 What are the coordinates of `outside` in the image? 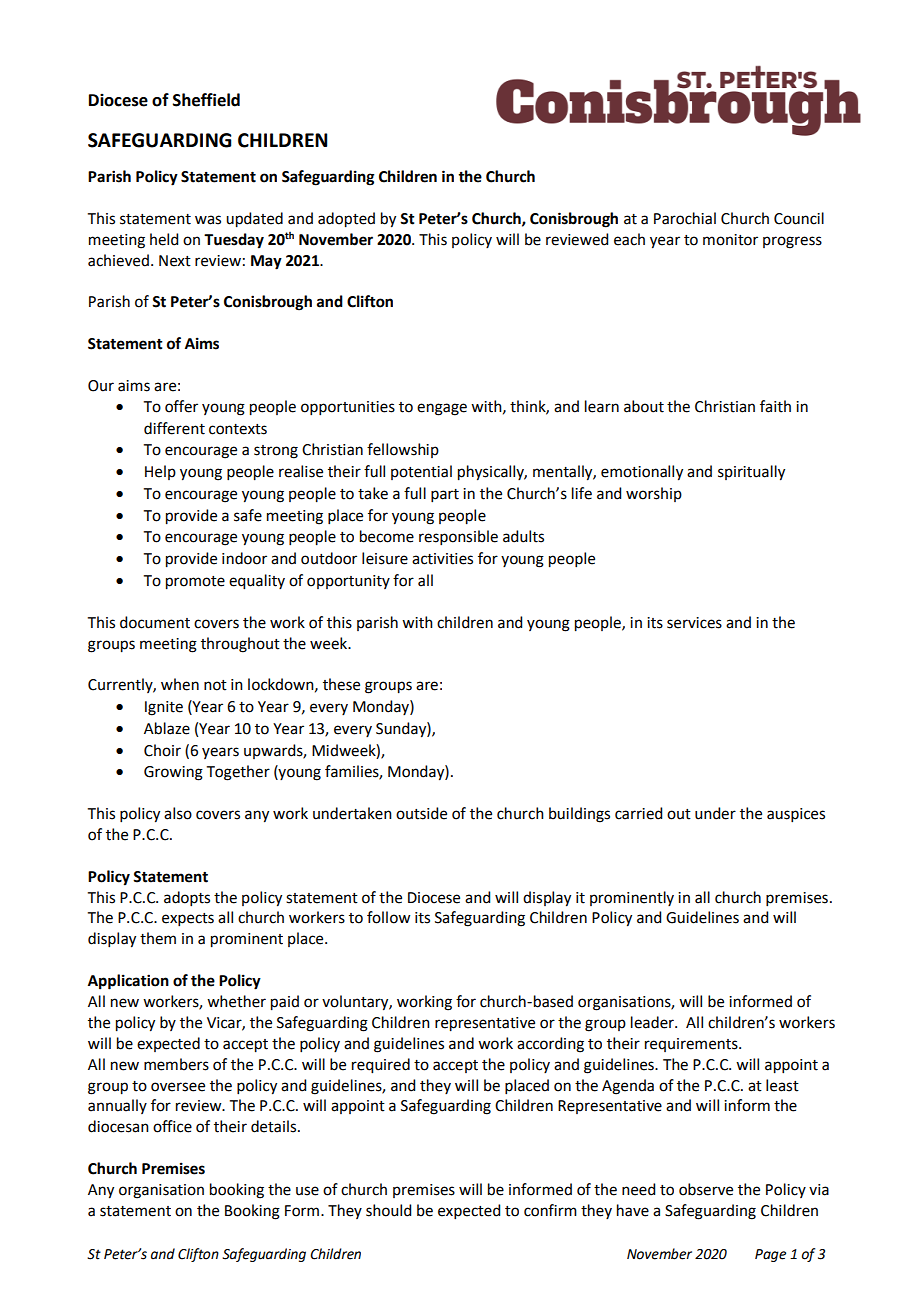 It's located at (421, 813).
